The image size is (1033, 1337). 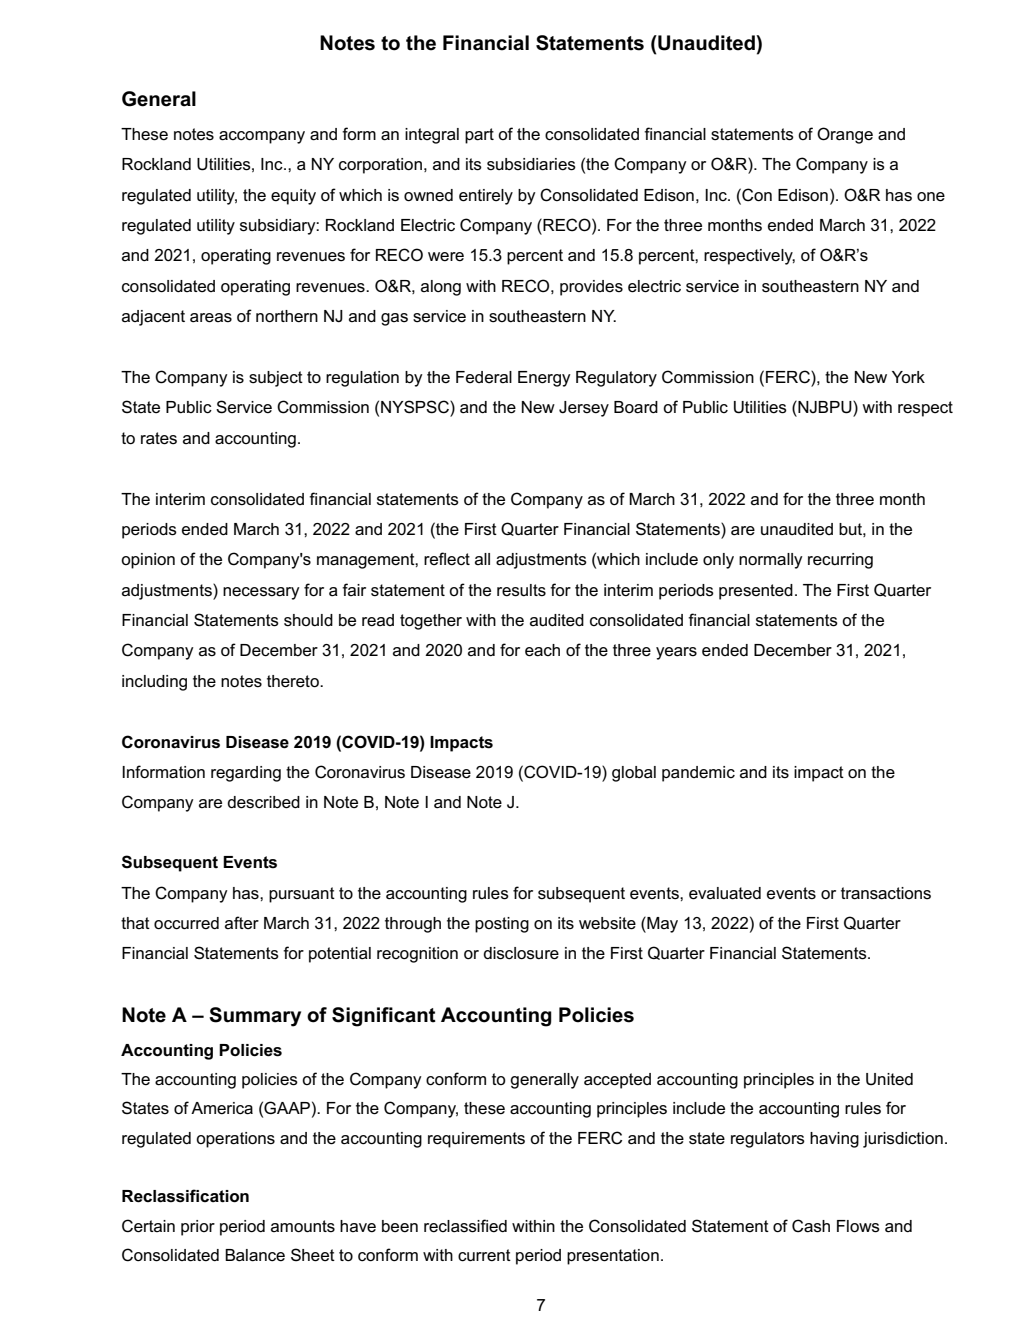 I want to click on prior, so click(x=198, y=1228).
